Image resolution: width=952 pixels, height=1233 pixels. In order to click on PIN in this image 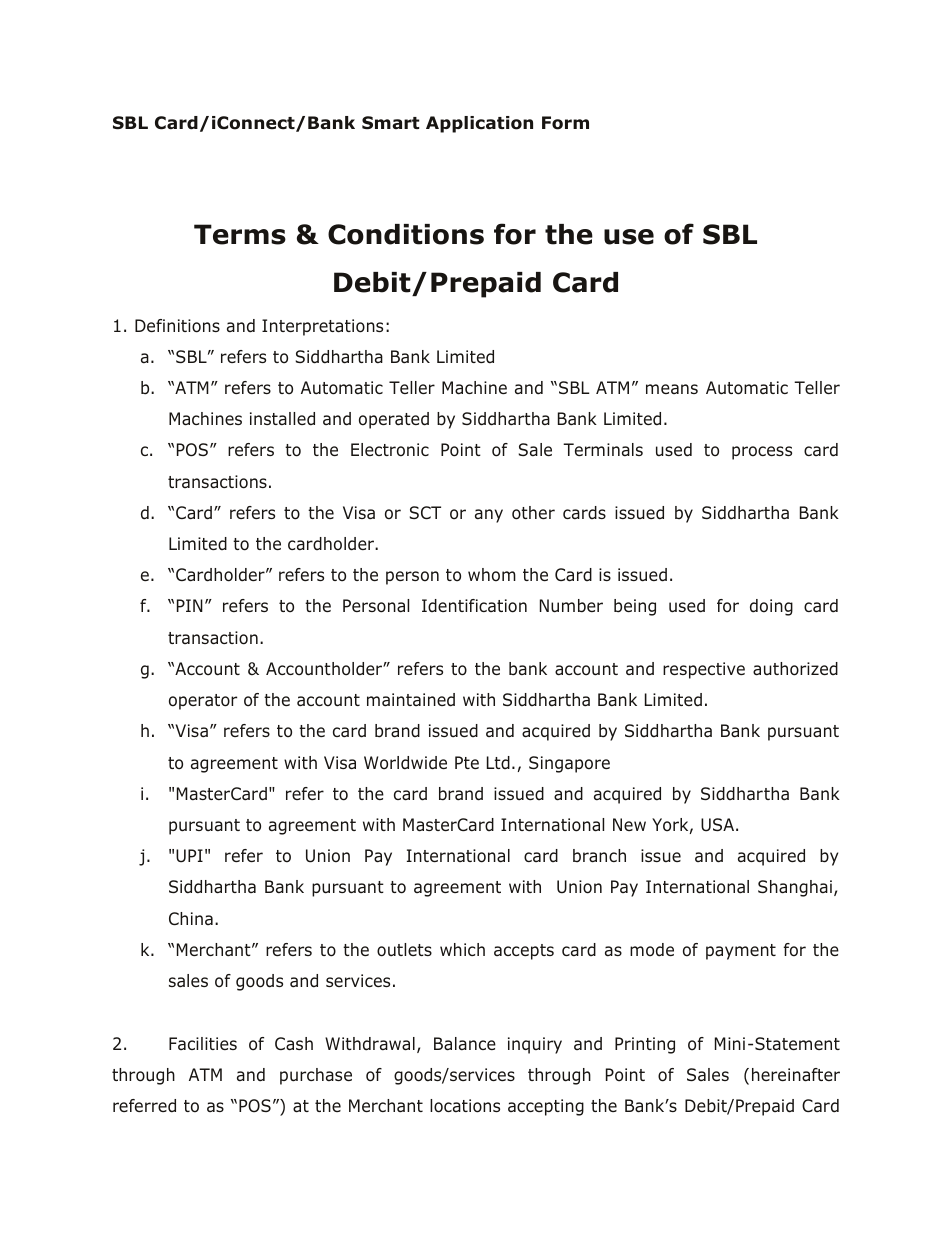, I will do `click(190, 605)`.
